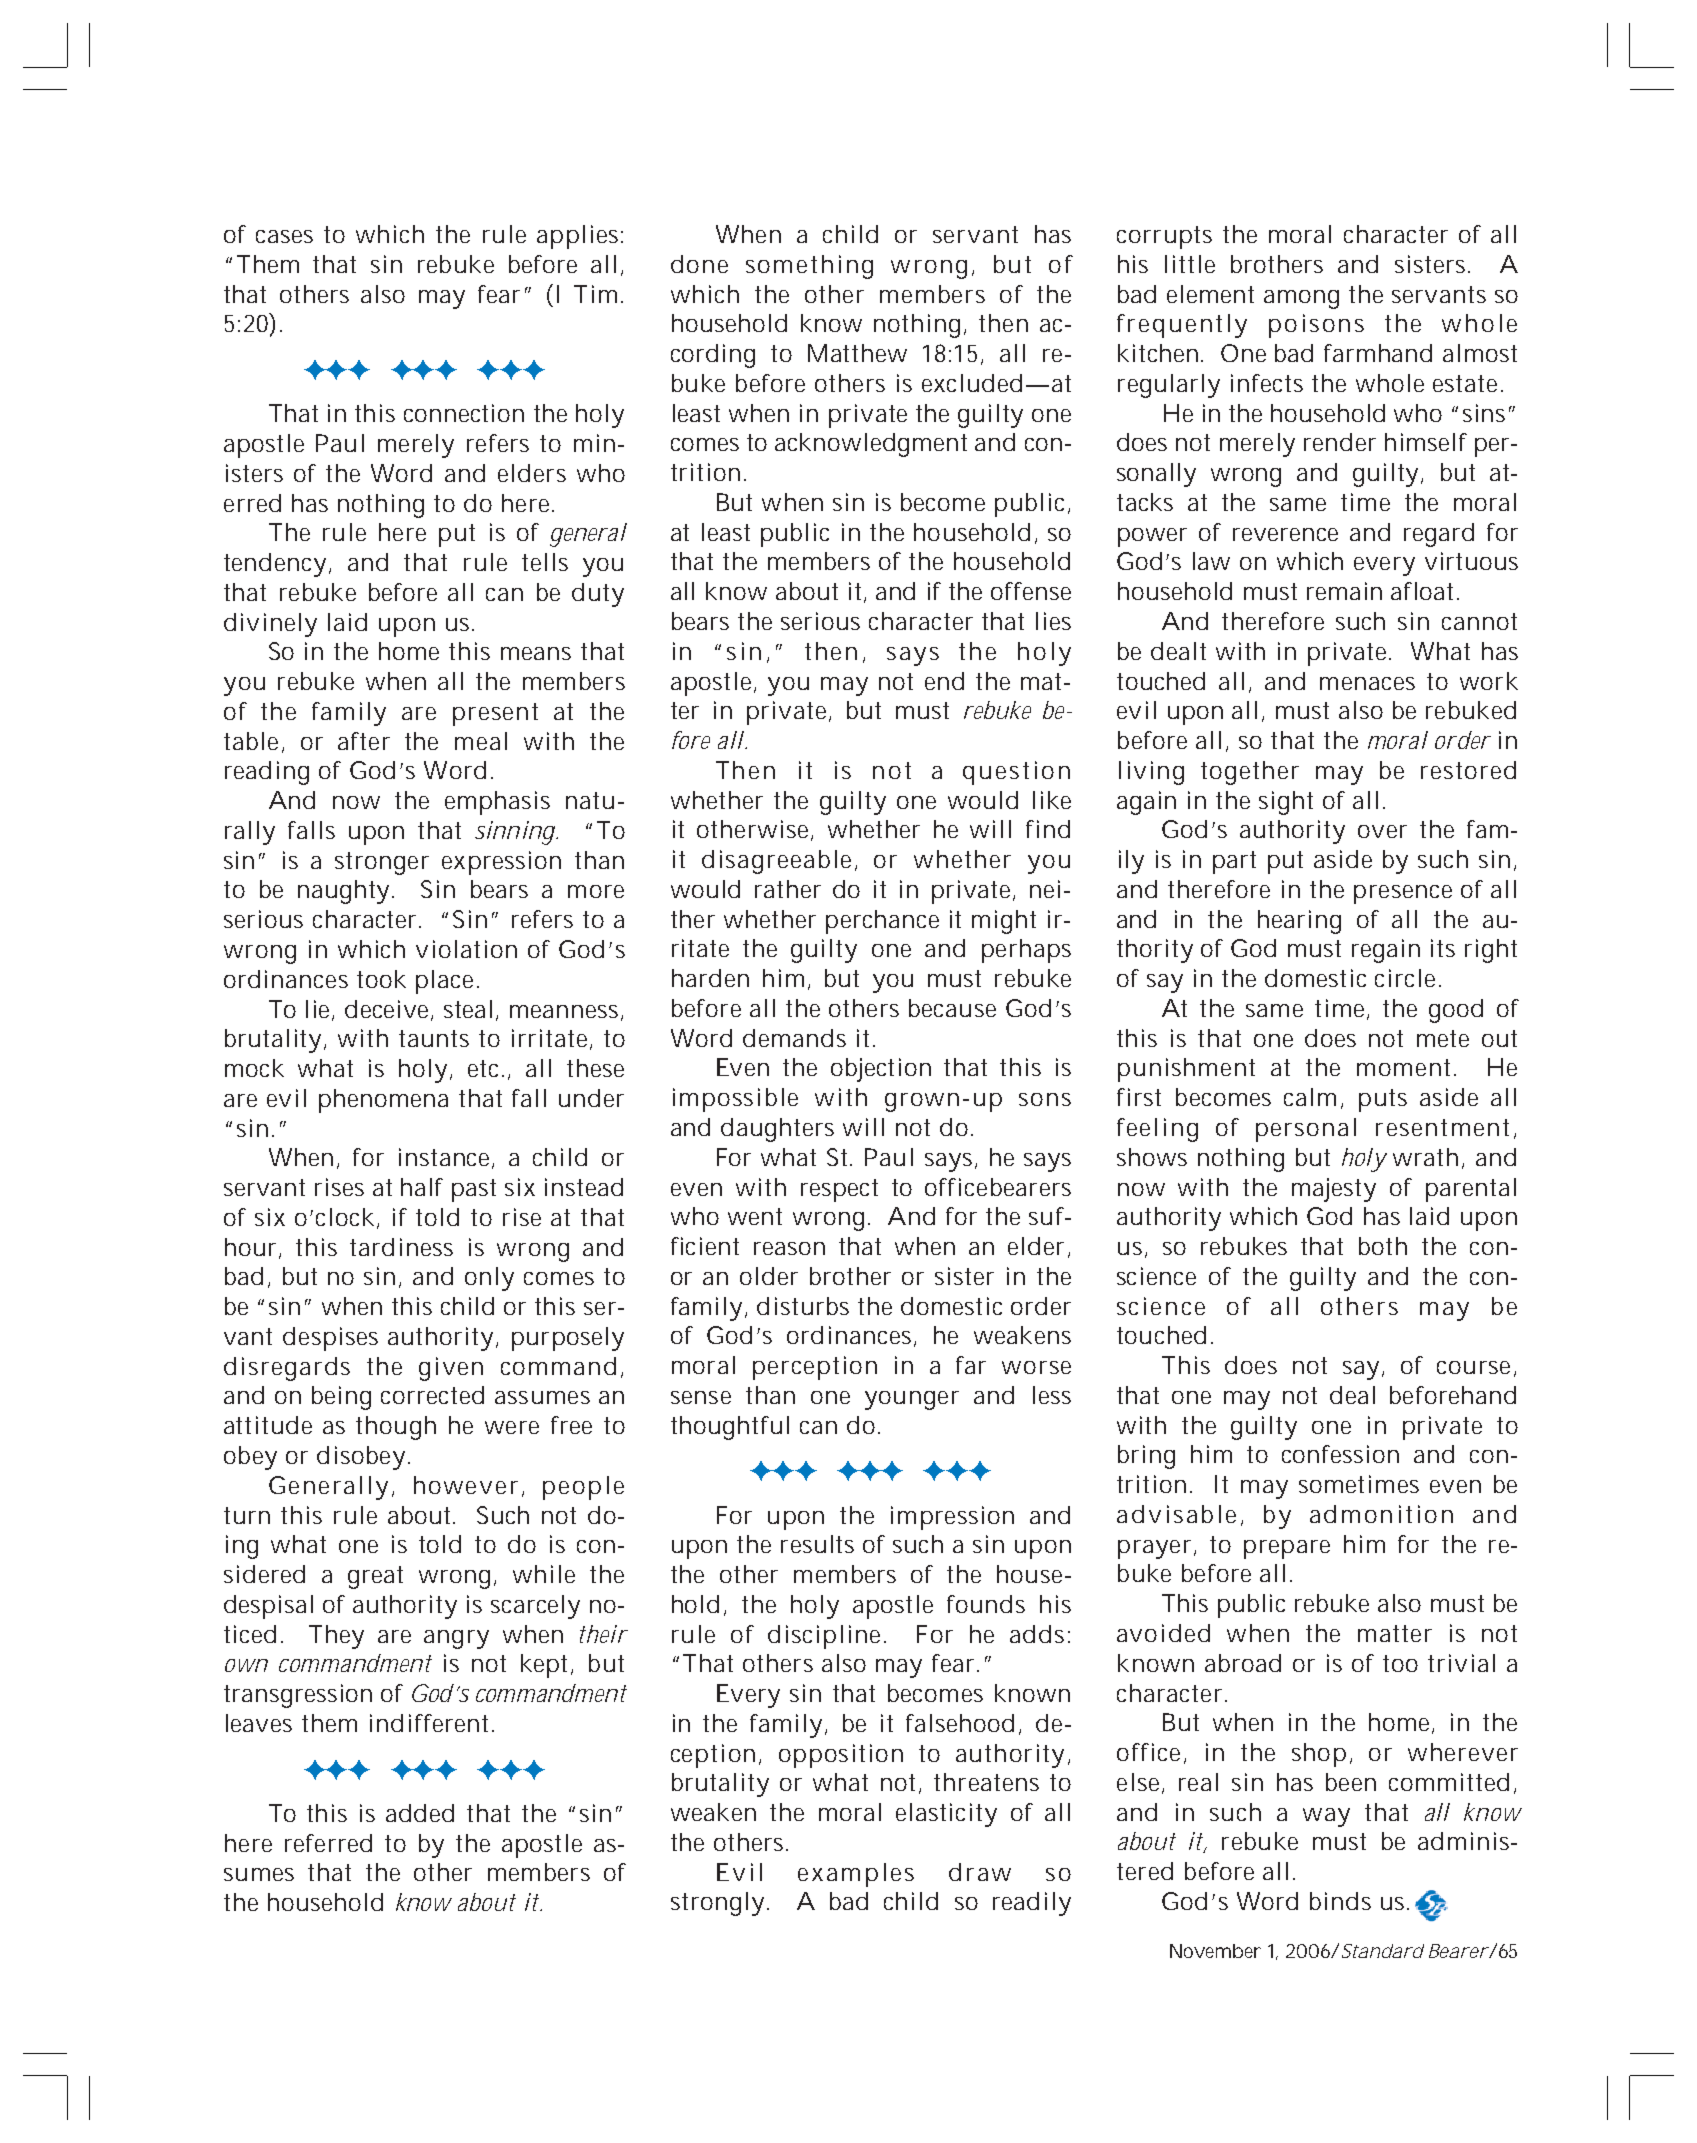  What do you see at coordinates (401, 1247) in the screenshot?
I see `tardiness` at bounding box center [401, 1247].
